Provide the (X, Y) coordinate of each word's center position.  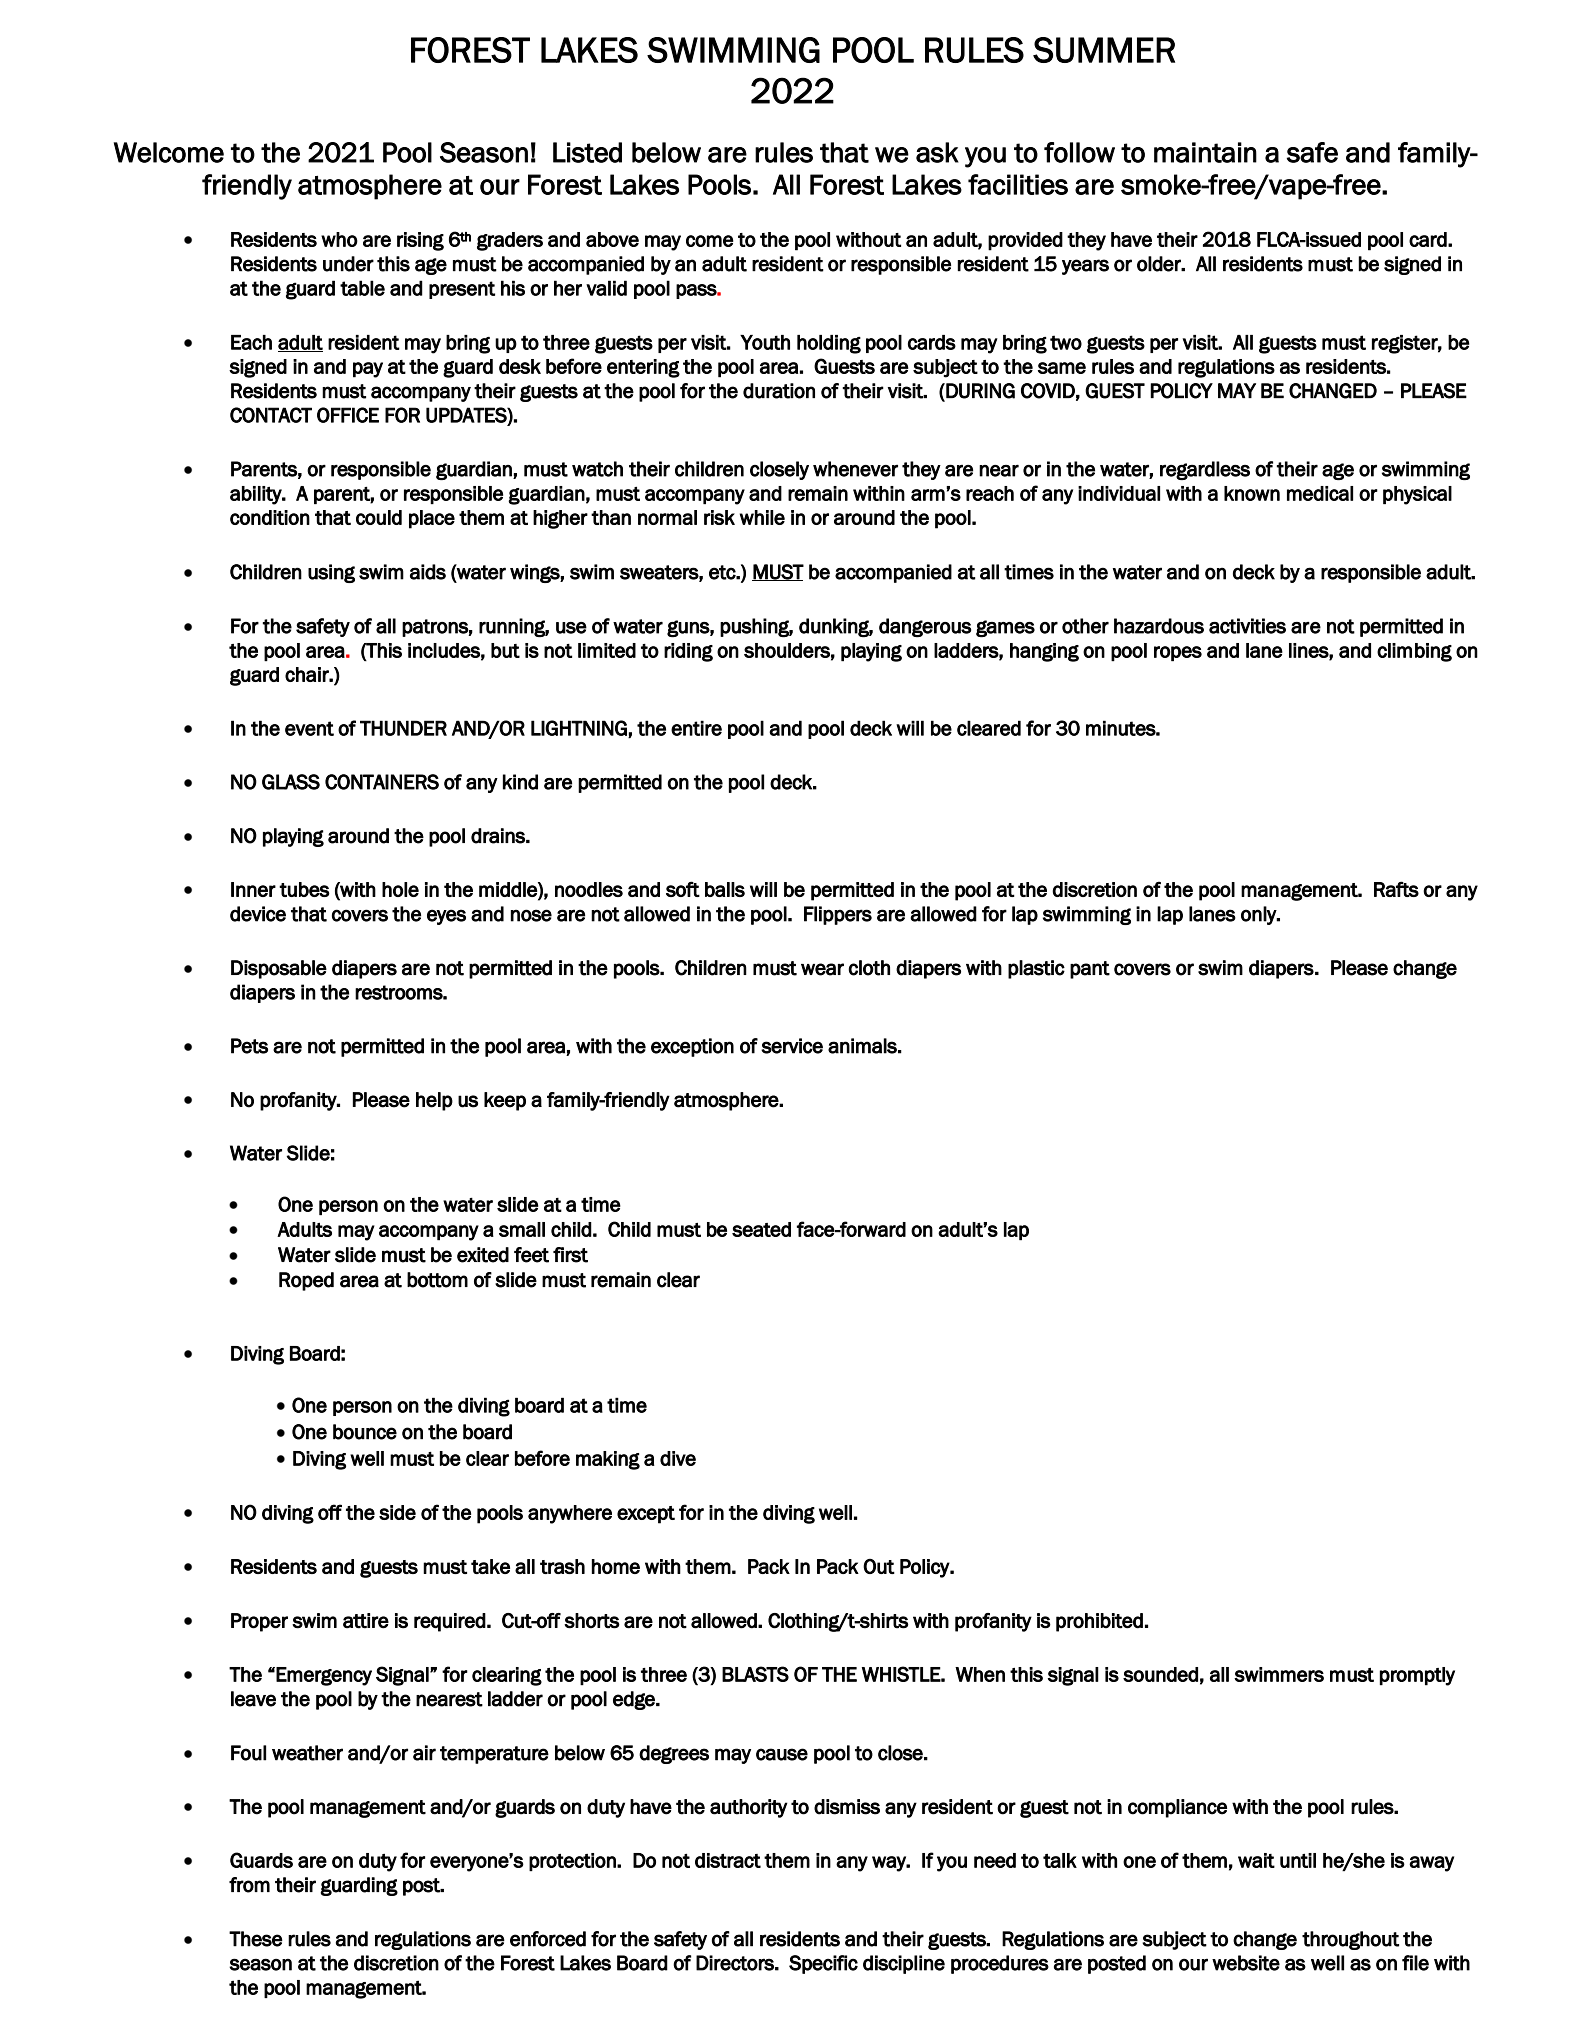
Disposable (279, 969)
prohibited (1099, 1622)
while (762, 517)
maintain (1205, 152)
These (256, 1939)
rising (420, 241)
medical (1320, 493)
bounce (365, 1432)
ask (937, 152)
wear (822, 969)
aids (428, 572)
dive (678, 1458)
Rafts (1396, 889)
